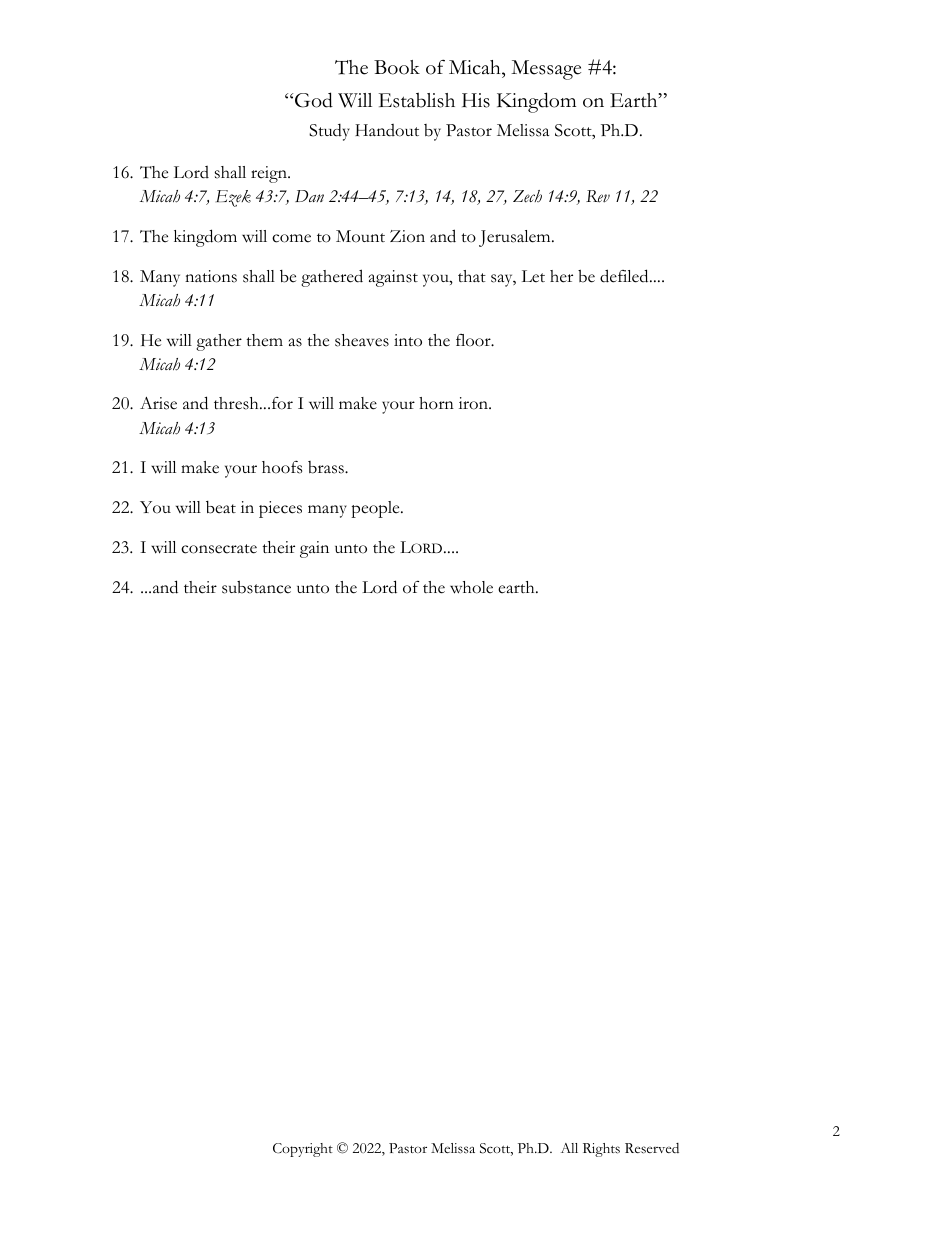  Describe the element at coordinates (546, 70) in the screenshot. I see `Message` at that location.
